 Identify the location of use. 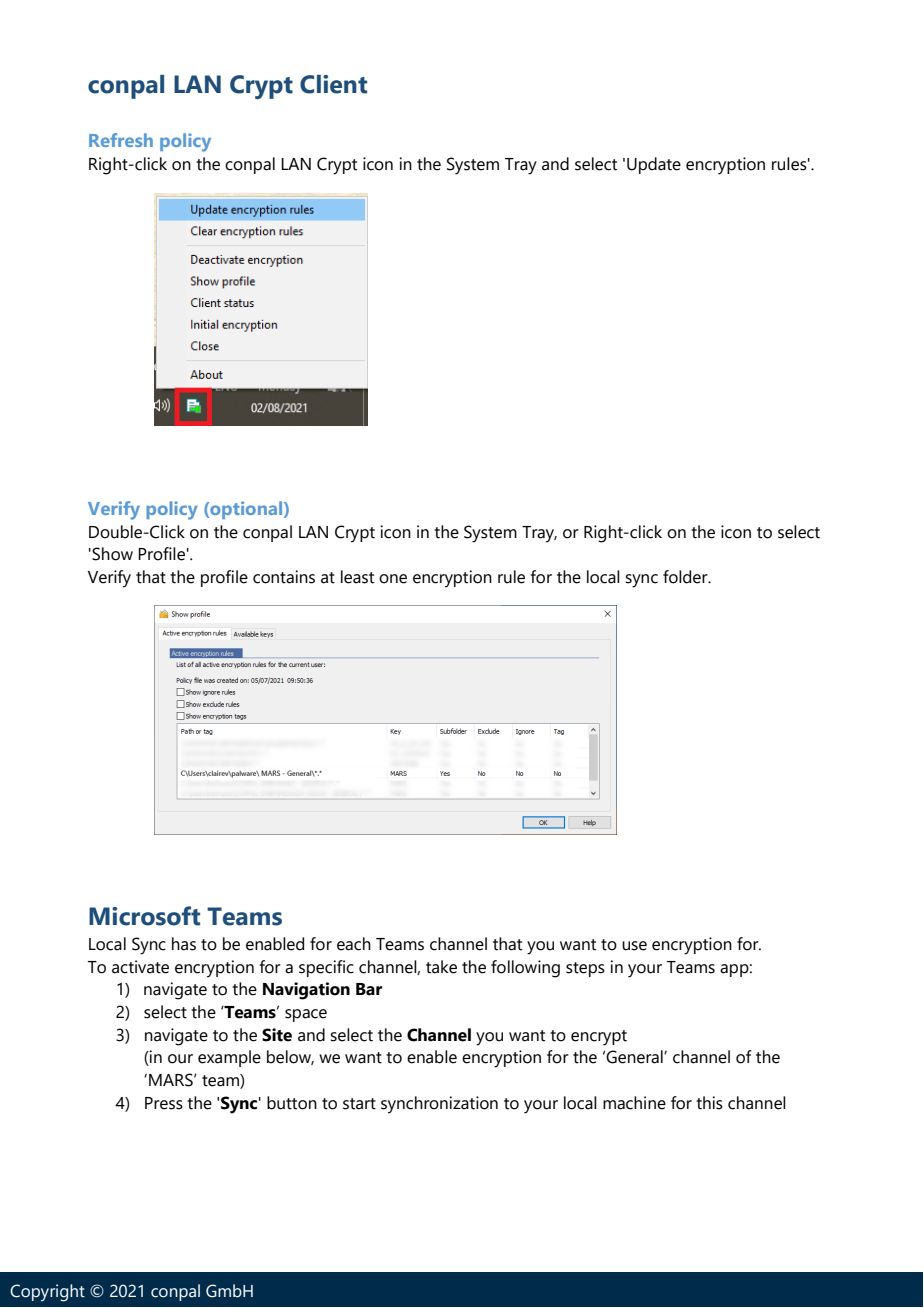
(634, 946).
